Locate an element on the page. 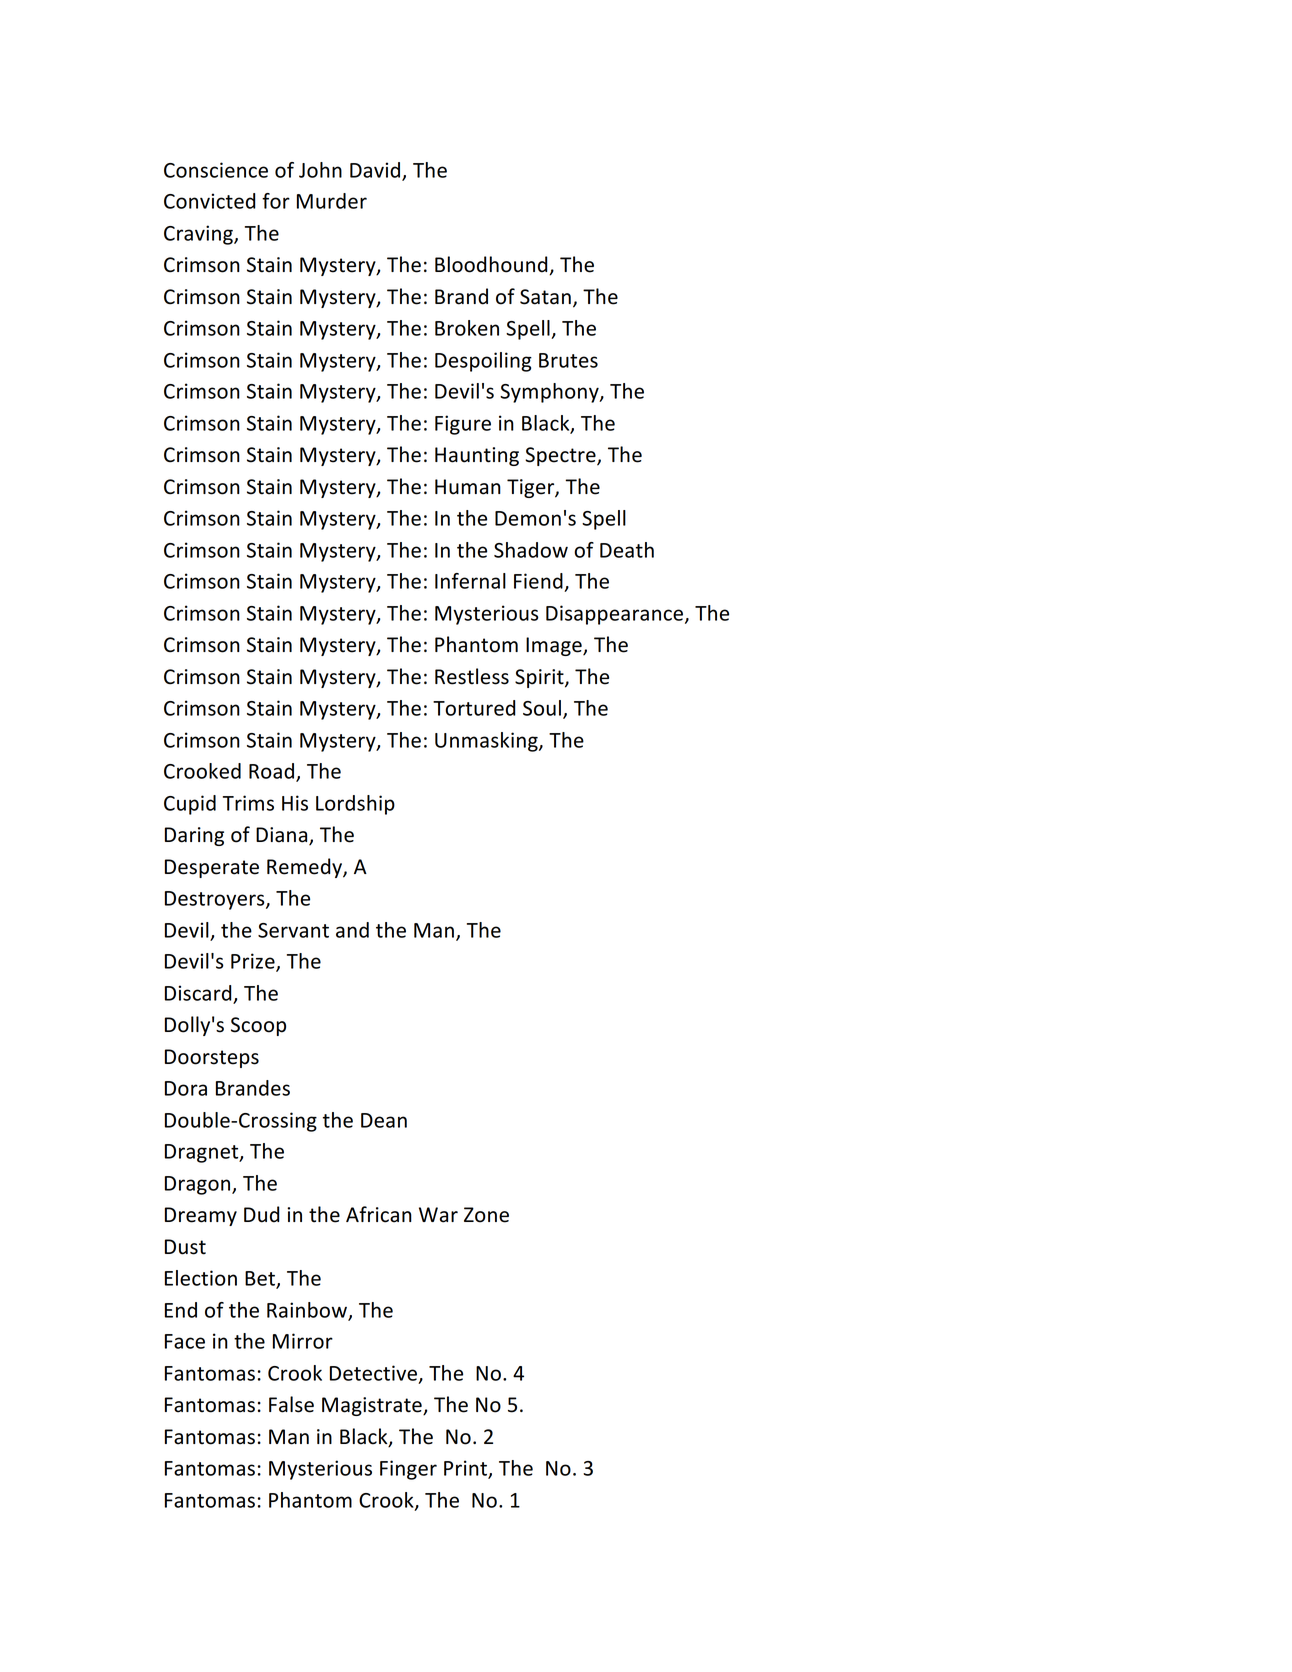 This image has height=1672, width=1292. False is located at coordinates (291, 1404).
